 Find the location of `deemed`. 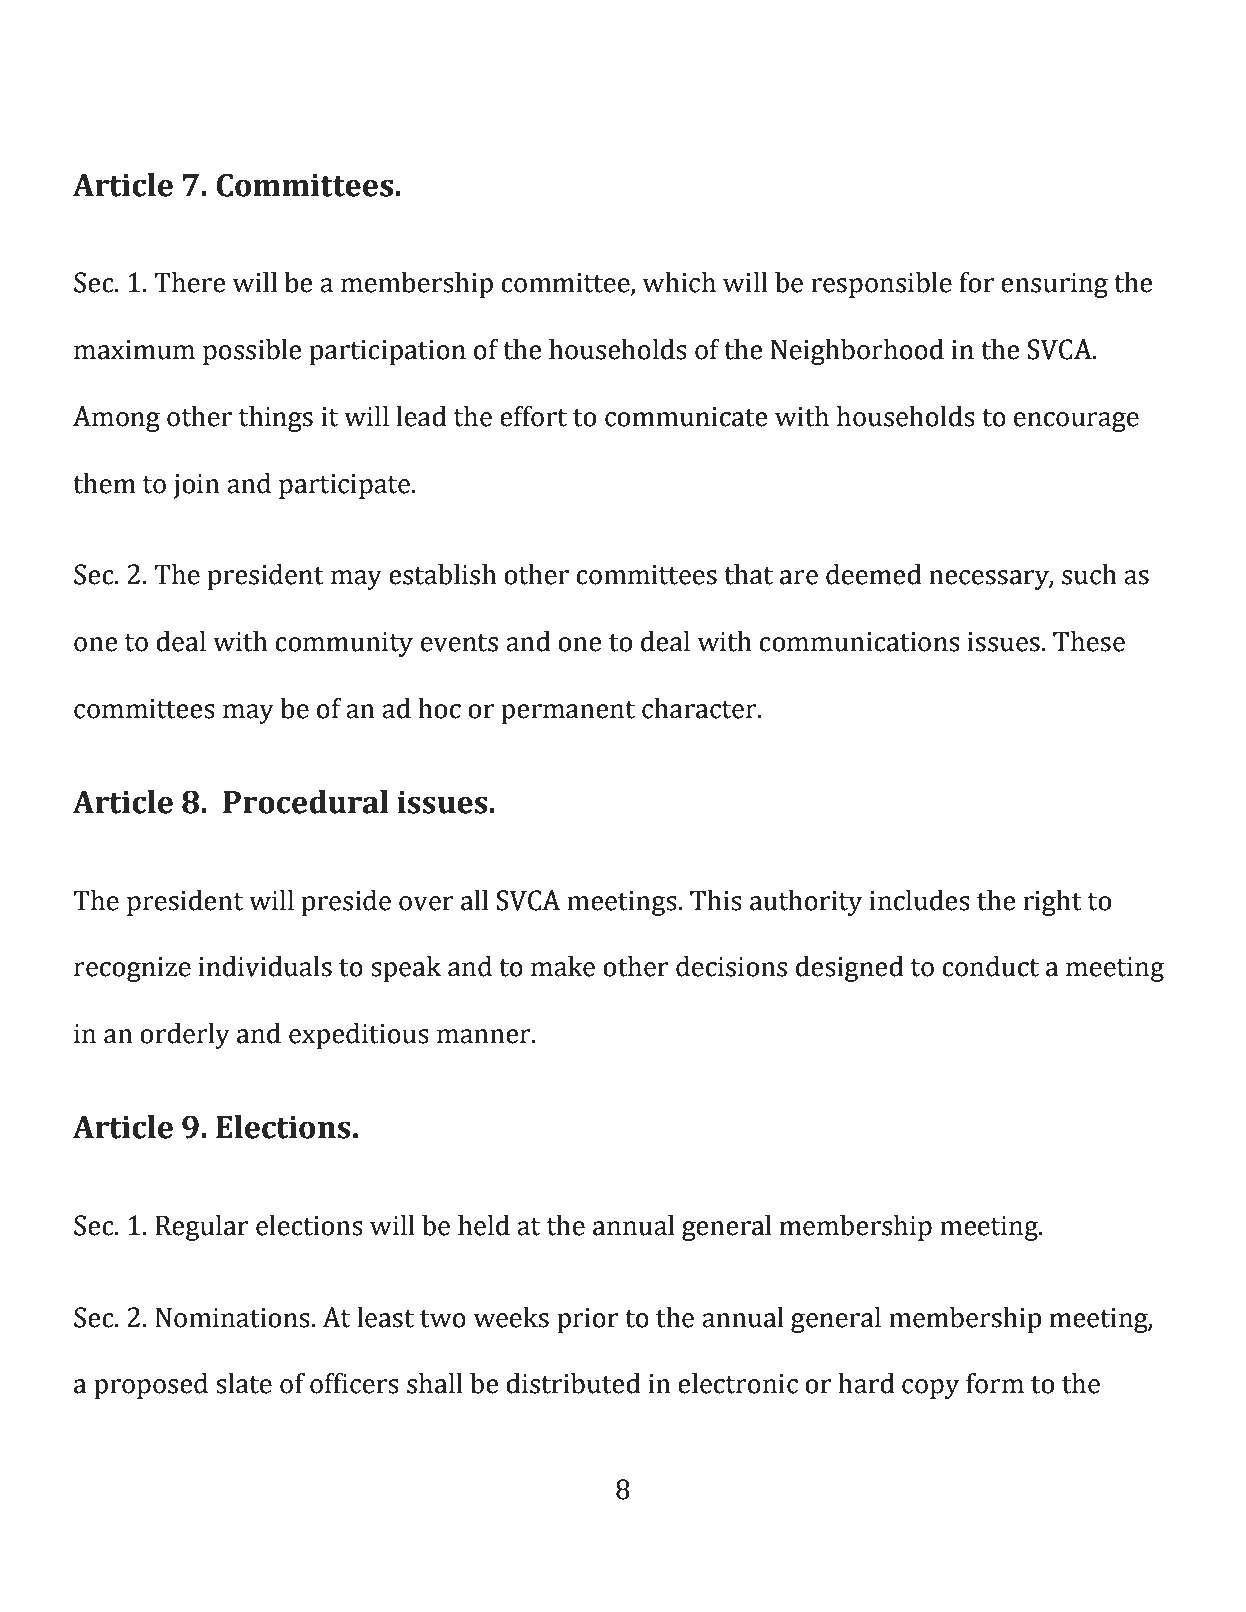

deemed is located at coordinates (874, 574).
